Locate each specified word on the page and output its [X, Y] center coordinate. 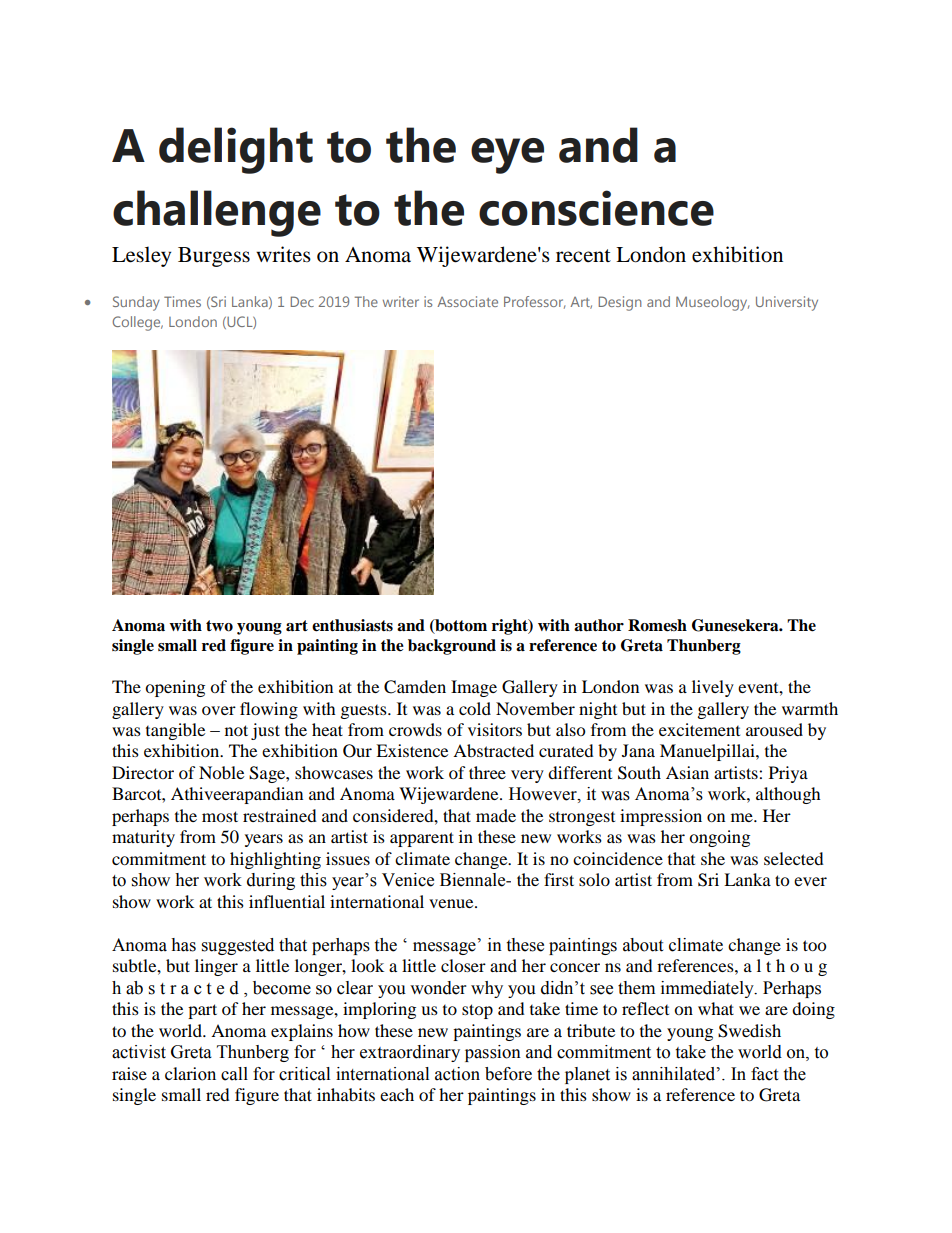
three [487, 772]
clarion [190, 1074]
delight [236, 150]
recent [583, 256]
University [787, 303]
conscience [596, 208]
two [219, 626]
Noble [221, 772]
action [457, 1074]
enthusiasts [352, 625]
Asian [687, 772]
